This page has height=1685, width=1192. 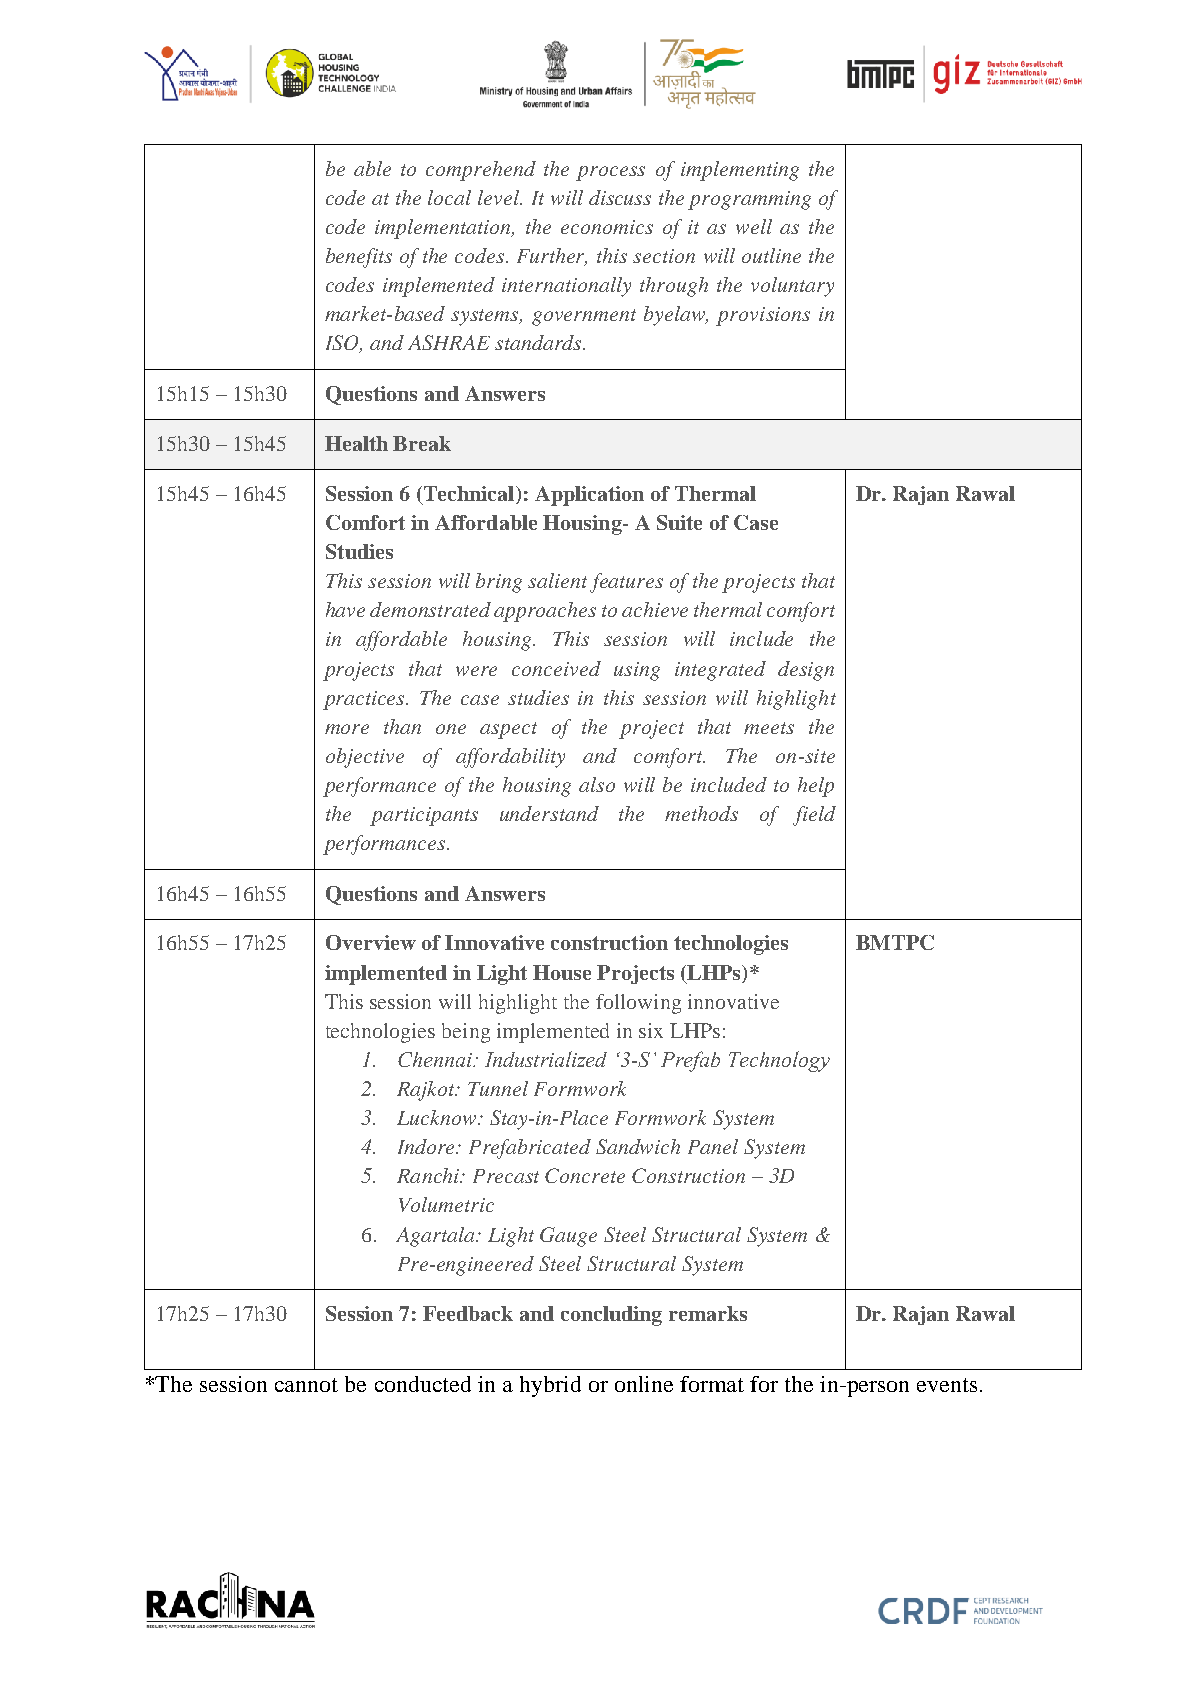 What do you see at coordinates (423, 1384) in the page?
I see `conducted` at bounding box center [423, 1384].
